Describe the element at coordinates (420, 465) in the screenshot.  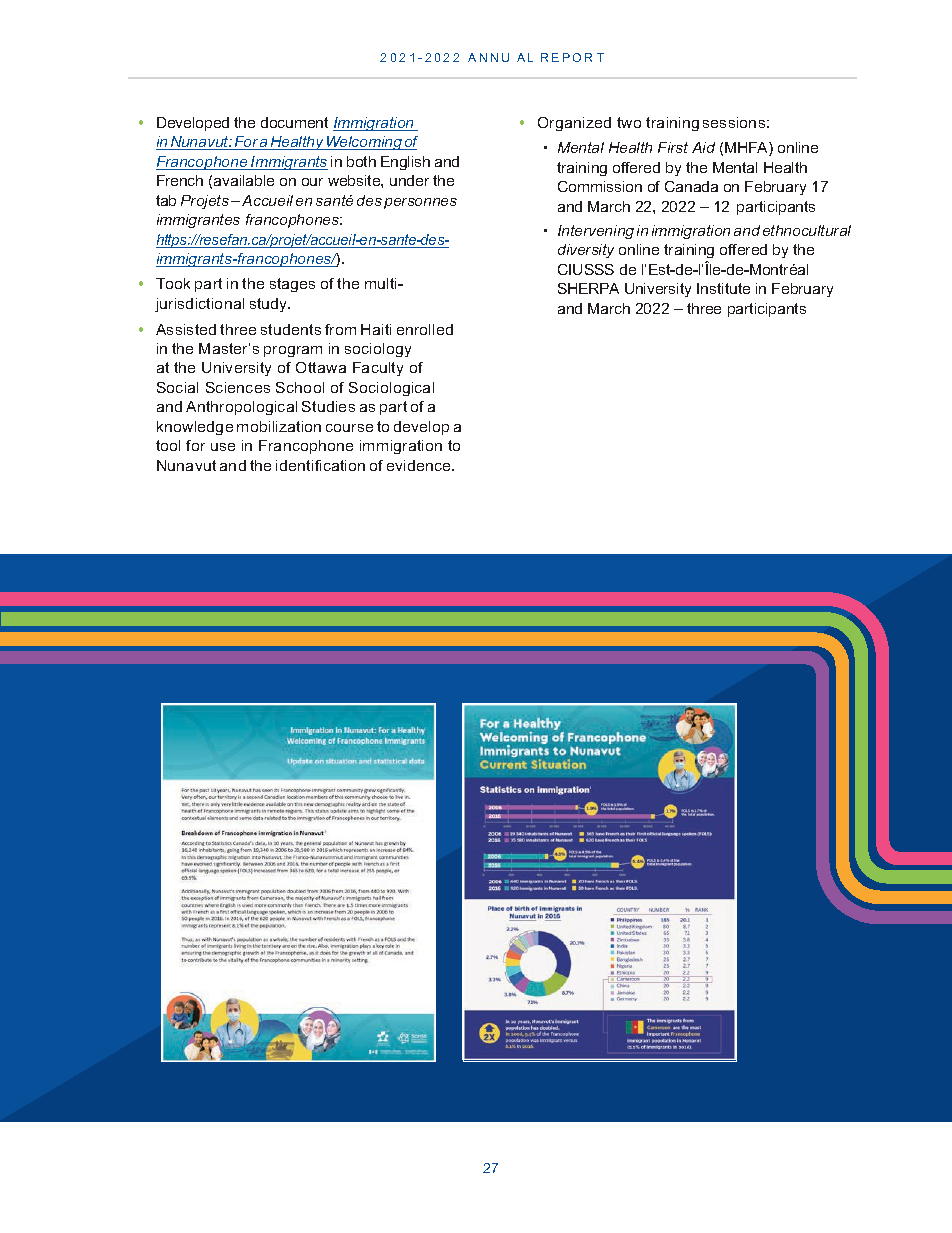
I see `evidence` at that location.
